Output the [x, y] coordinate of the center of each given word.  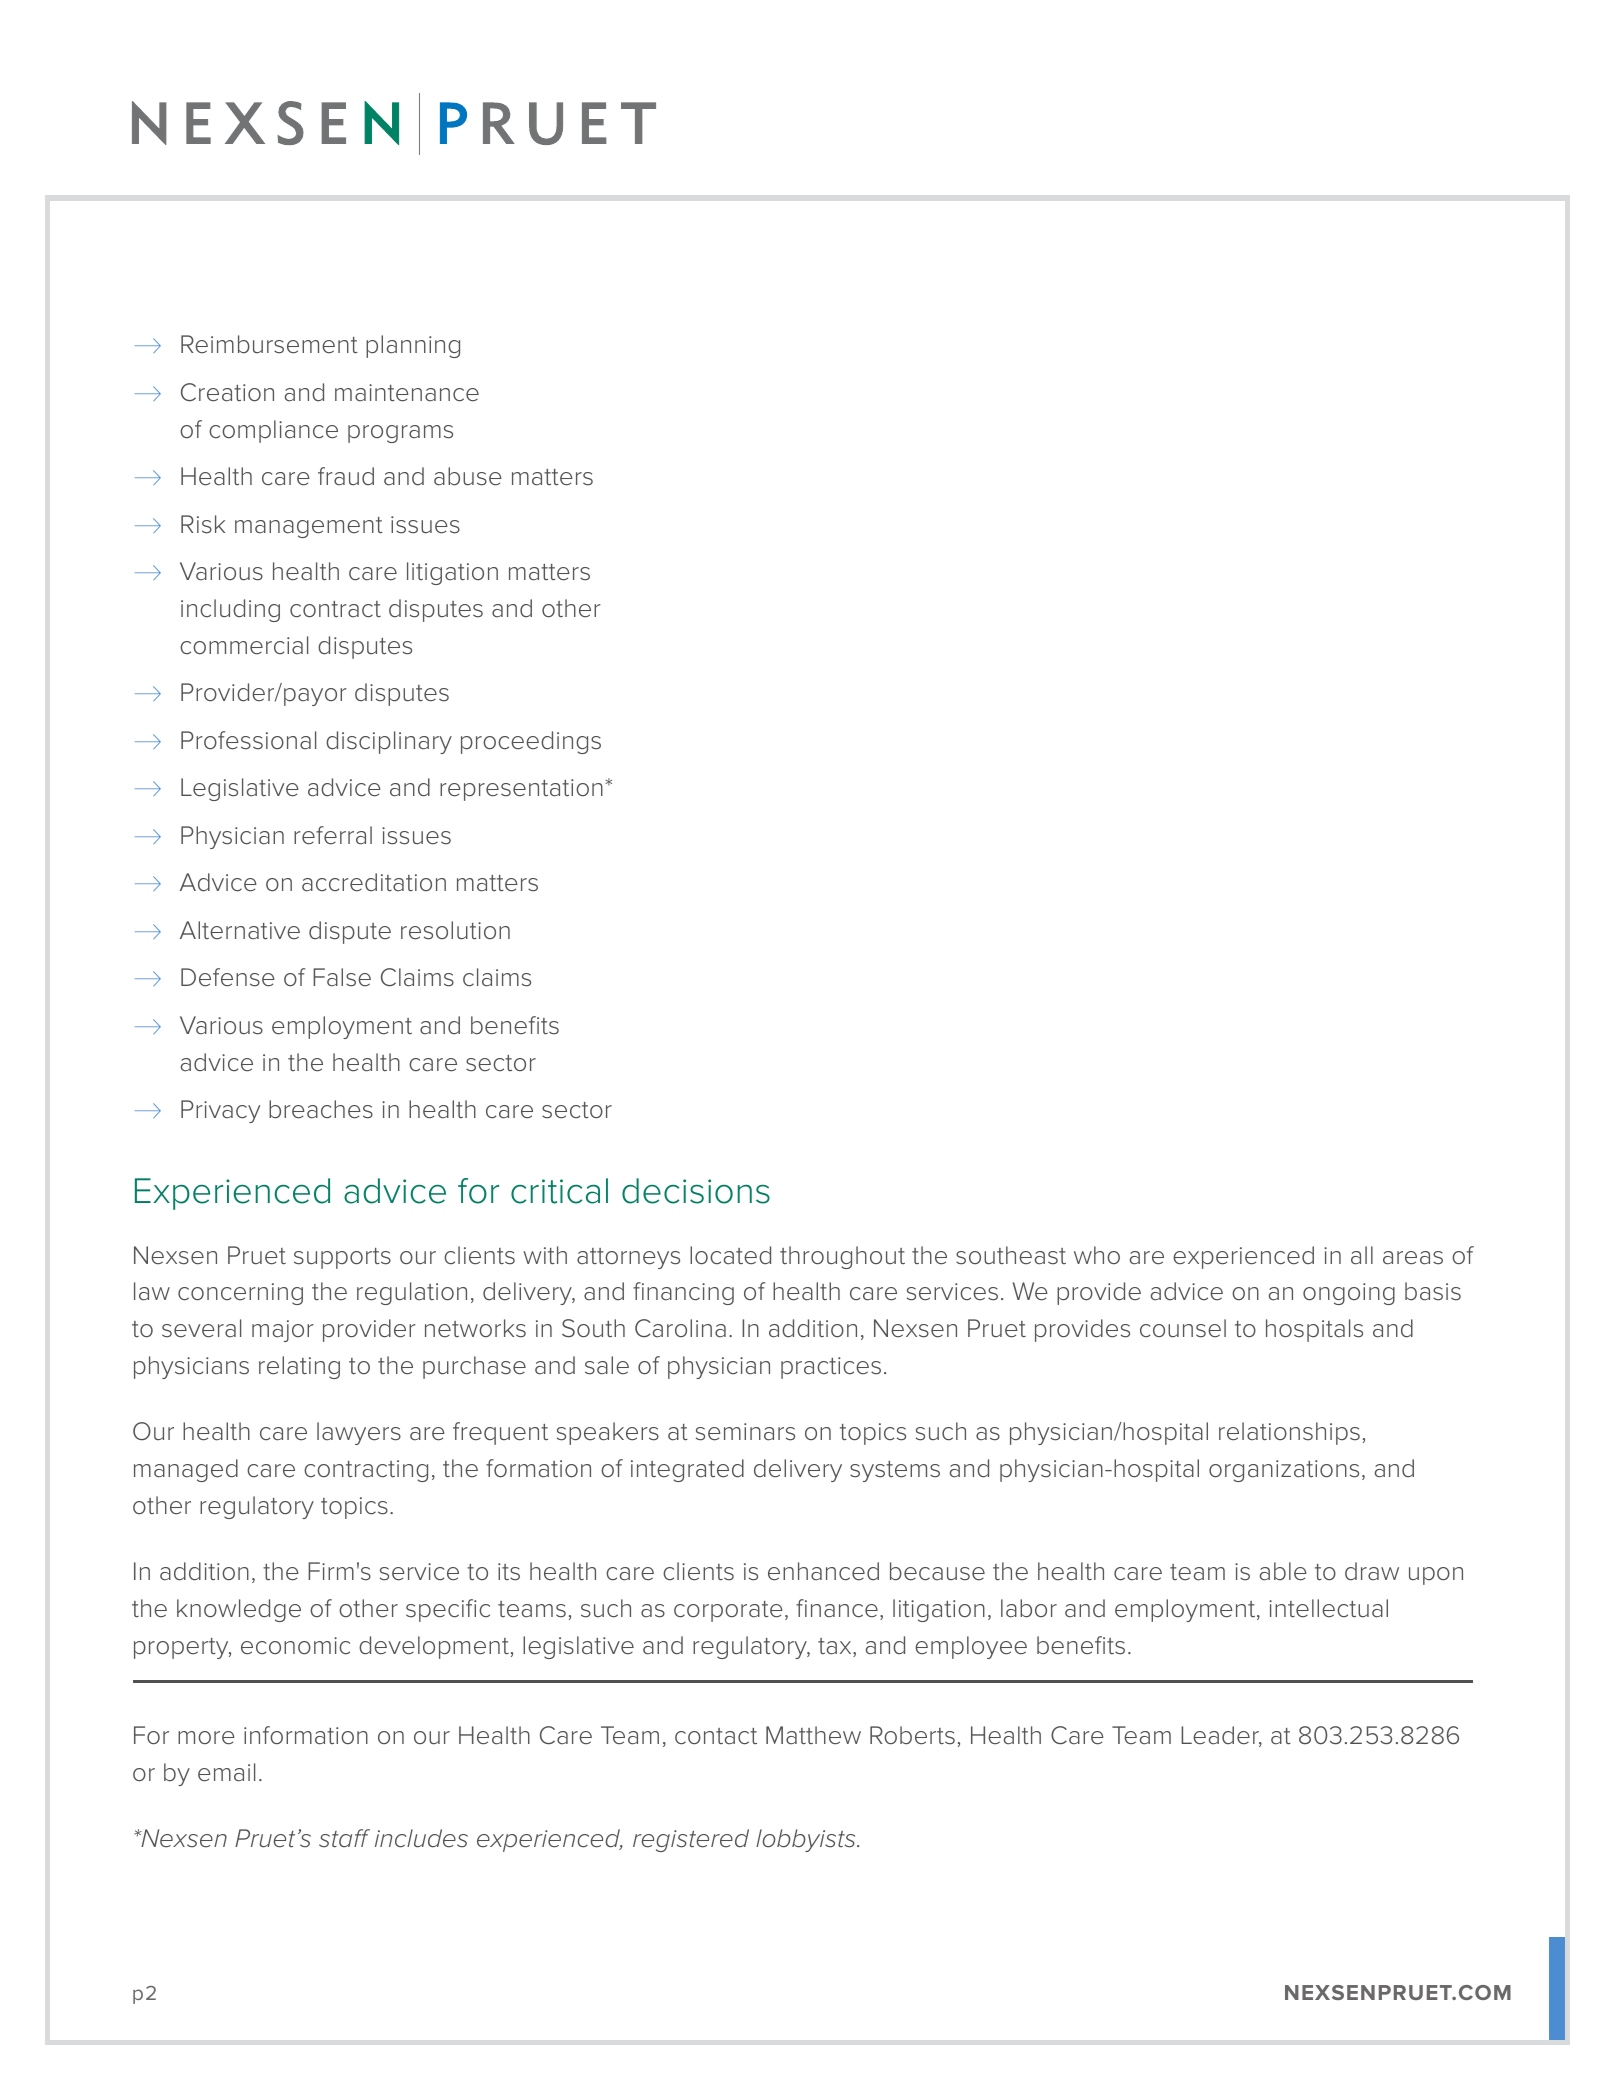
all [1362, 1255]
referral [333, 835]
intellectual [1328, 1608]
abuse [468, 476]
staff [344, 1838]
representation [521, 790]
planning [413, 346]
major [283, 1331]
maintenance [407, 393]
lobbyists [807, 1840]
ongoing [1349, 1294]
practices [831, 1368]
